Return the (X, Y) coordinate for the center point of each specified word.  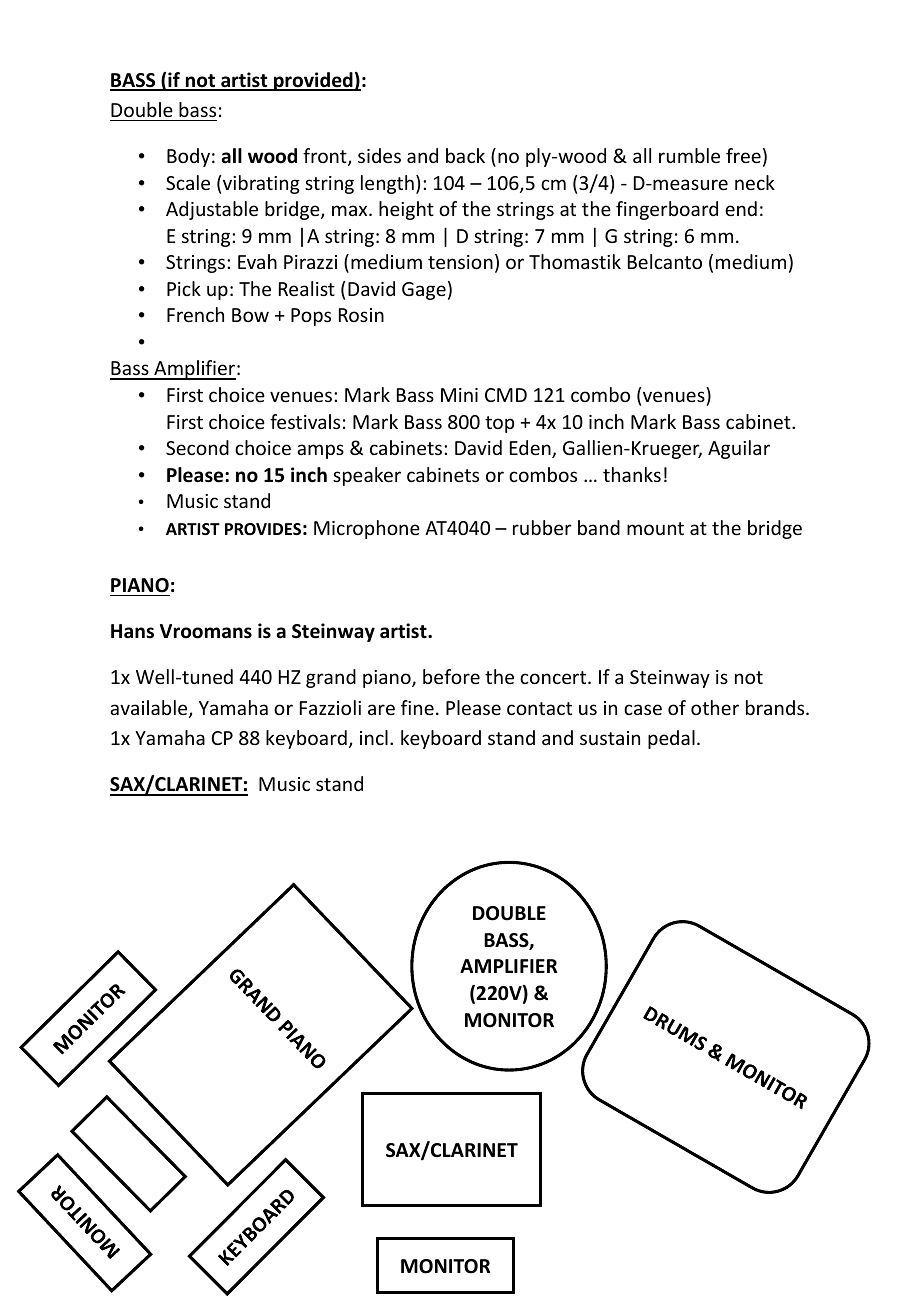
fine (417, 707)
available (150, 709)
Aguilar (739, 449)
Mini (459, 395)
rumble (689, 155)
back (465, 155)
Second (197, 447)
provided (313, 81)
